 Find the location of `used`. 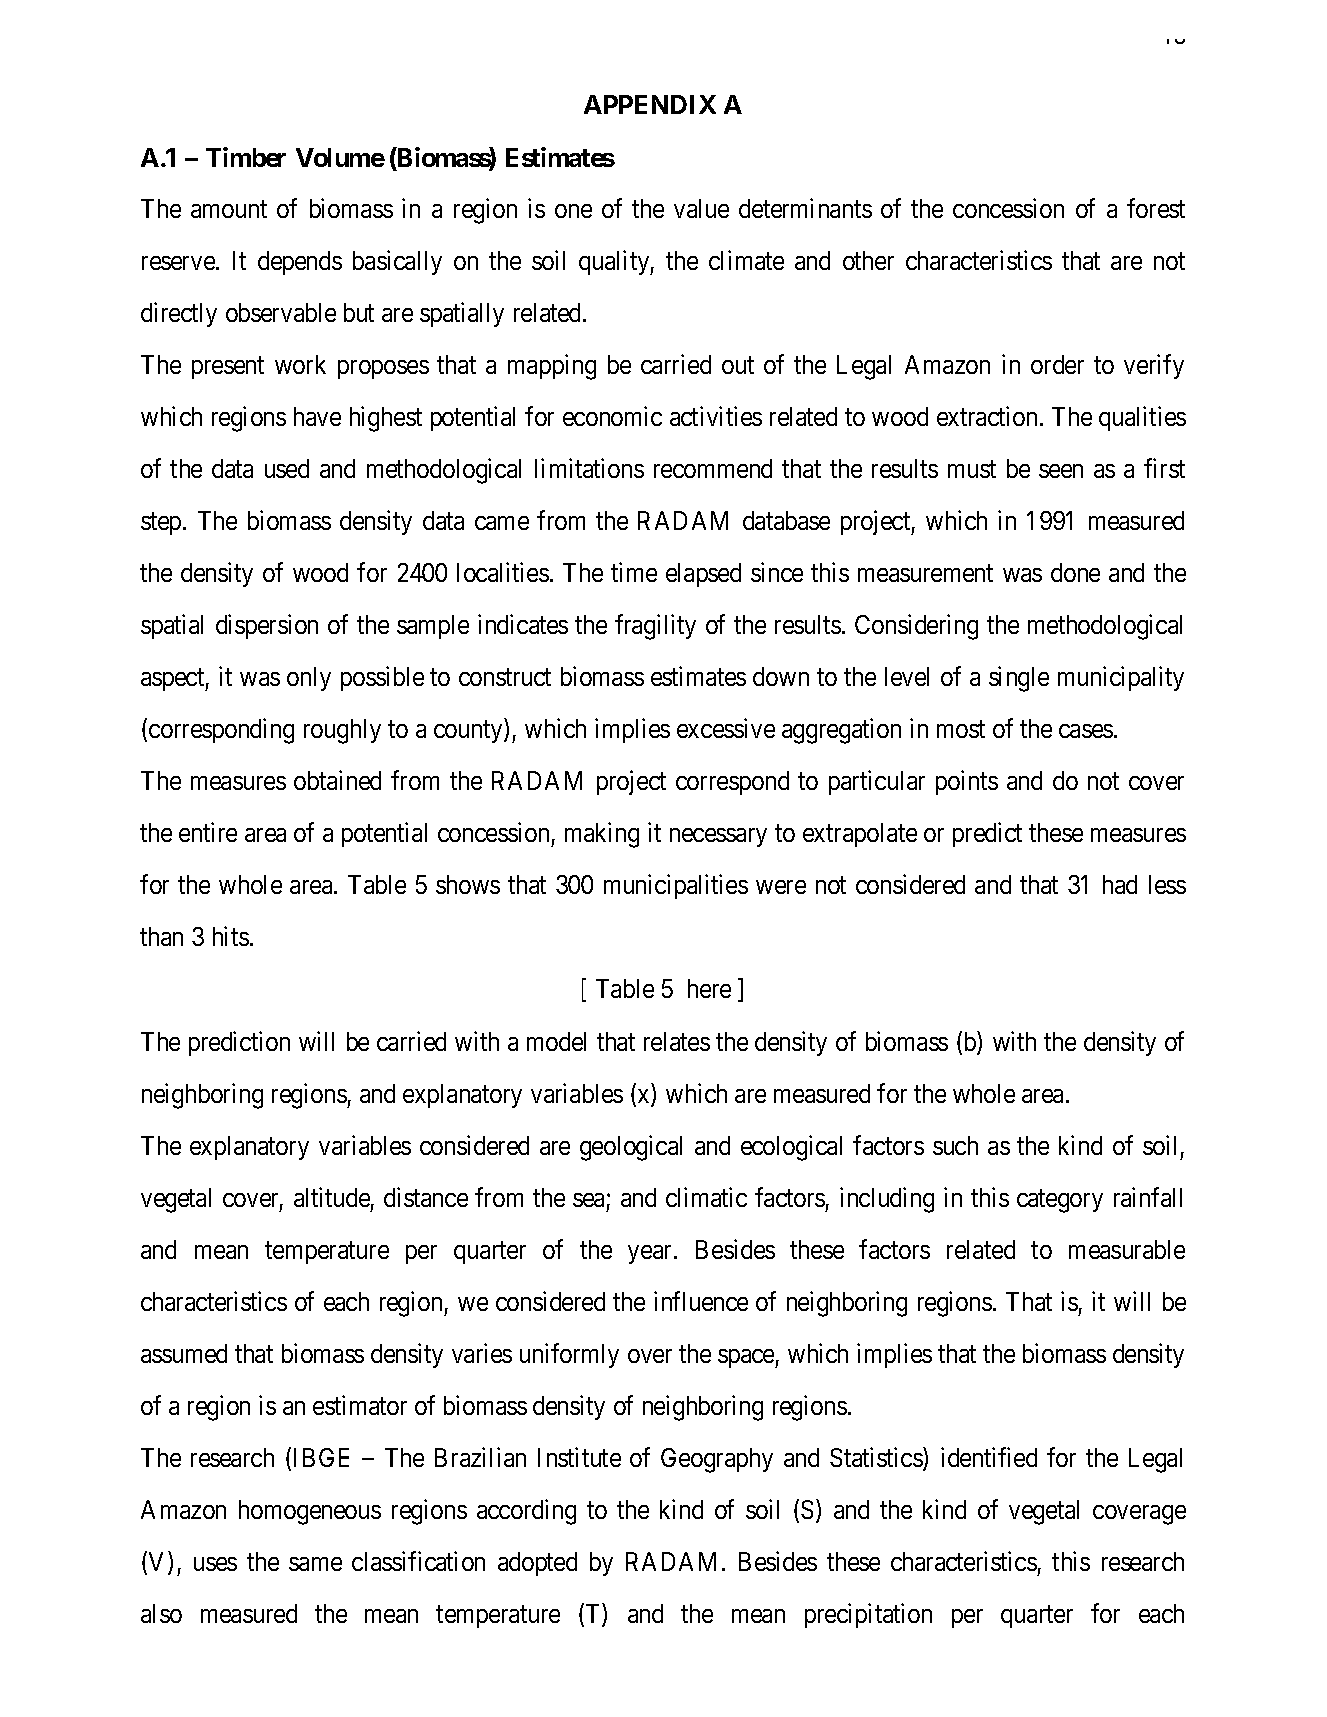

used is located at coordinates (287, 468).
